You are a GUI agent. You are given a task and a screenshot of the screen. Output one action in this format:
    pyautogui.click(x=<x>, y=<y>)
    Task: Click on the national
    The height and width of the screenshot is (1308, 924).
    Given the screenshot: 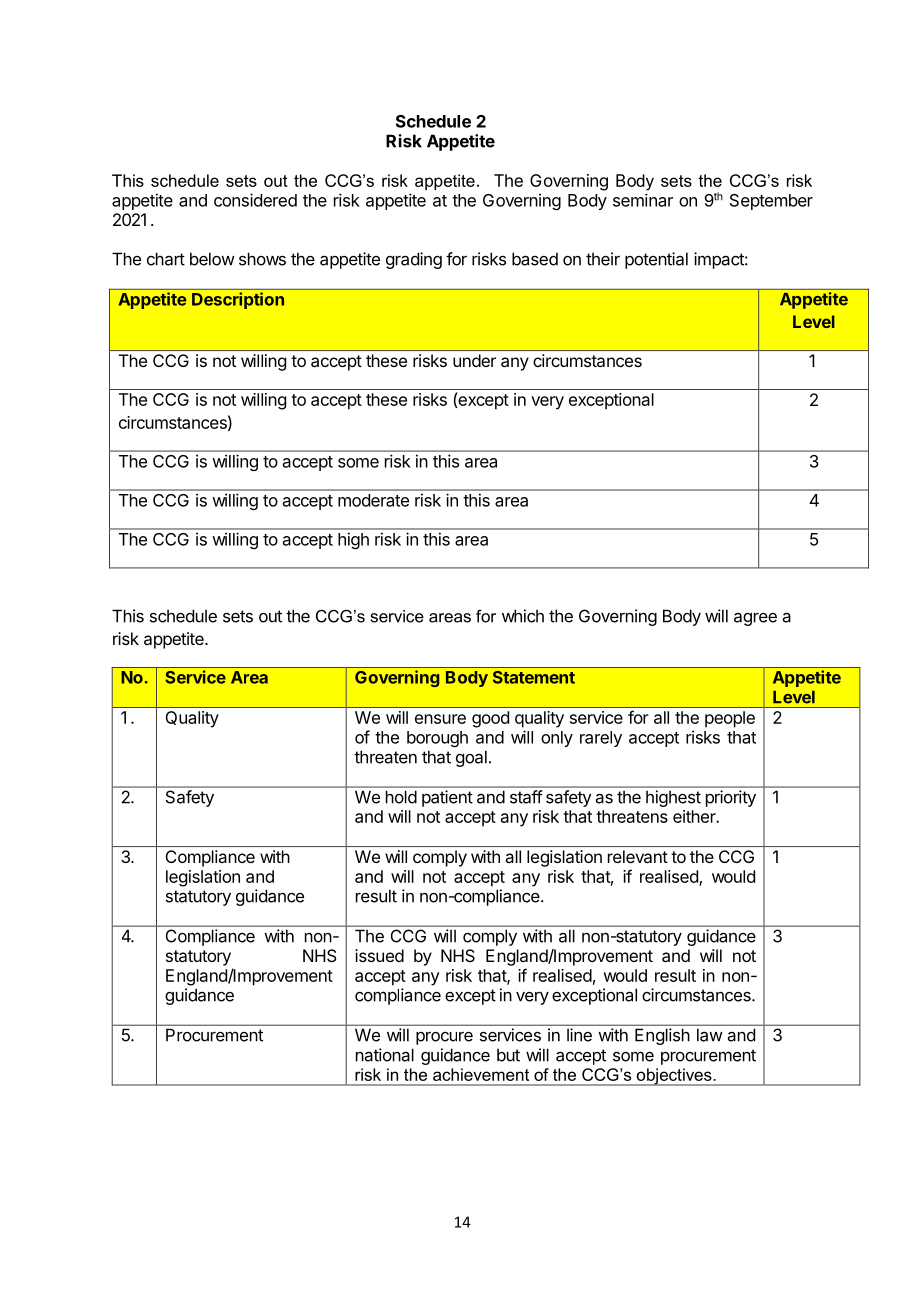 What is the action you would take?
    pyautogui.click(x=385, y=1055)
